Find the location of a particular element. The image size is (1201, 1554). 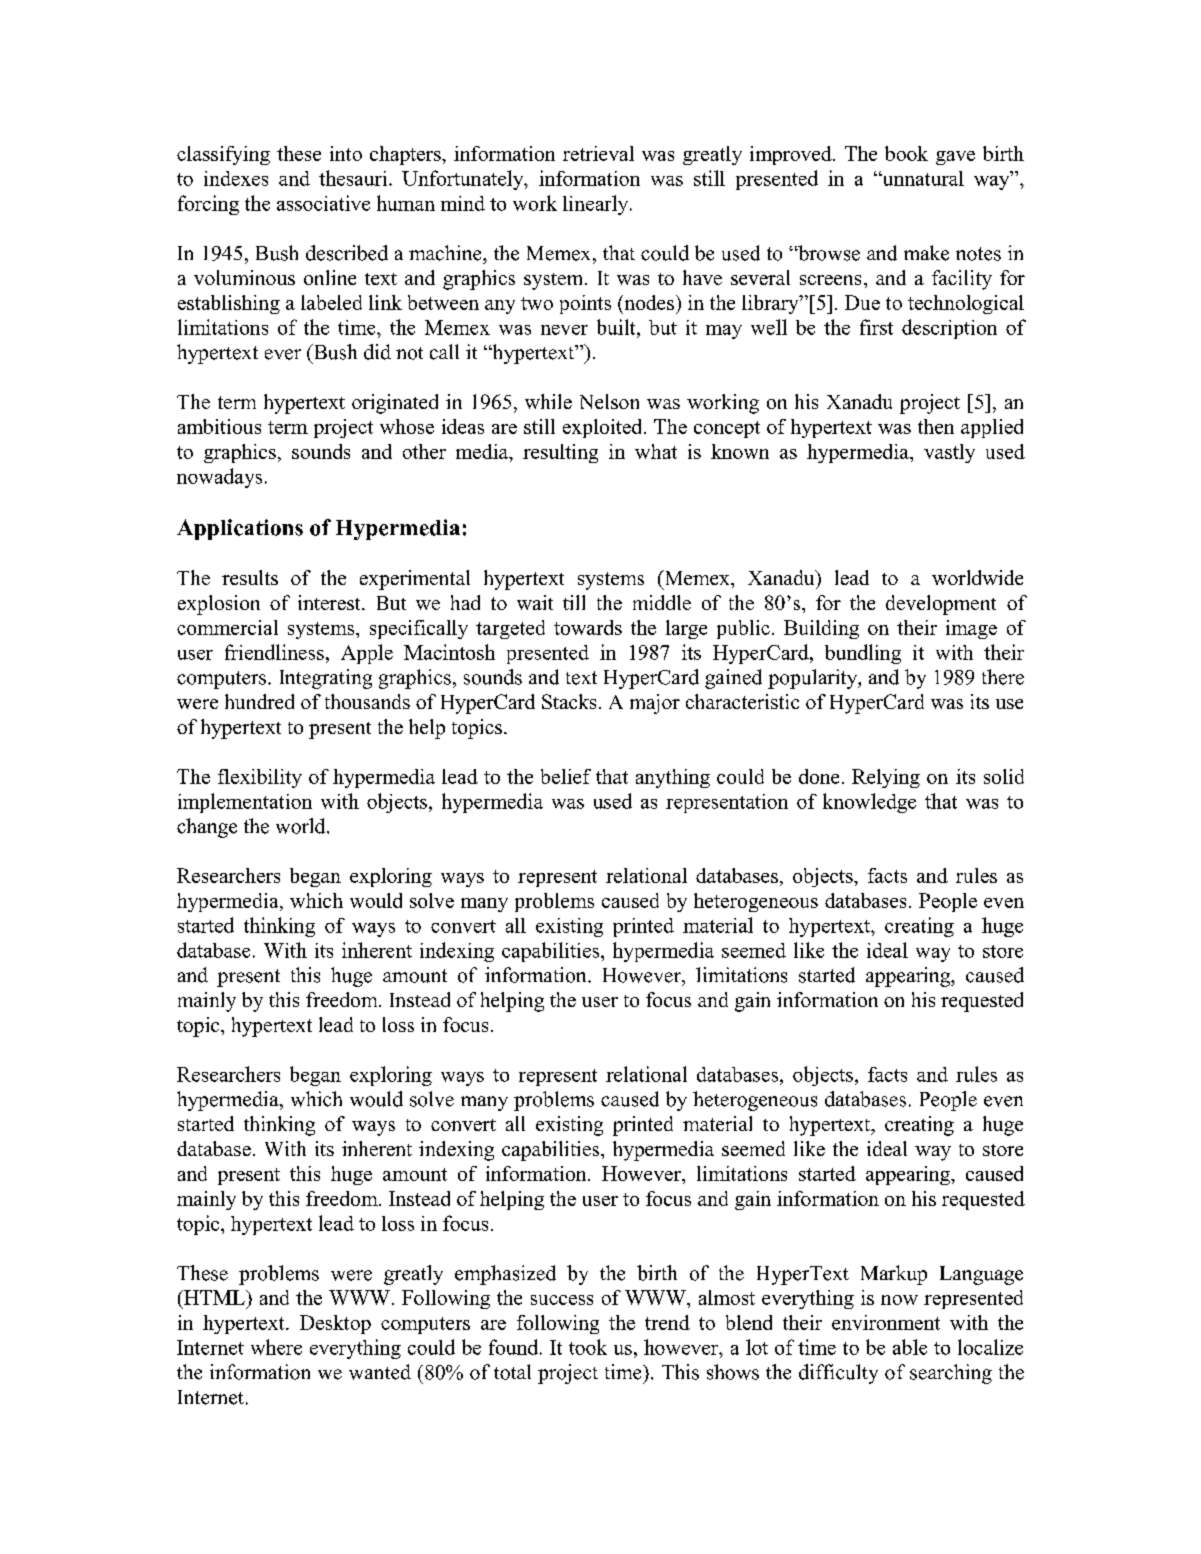

unnatural is located at coordinates (922, 178).
